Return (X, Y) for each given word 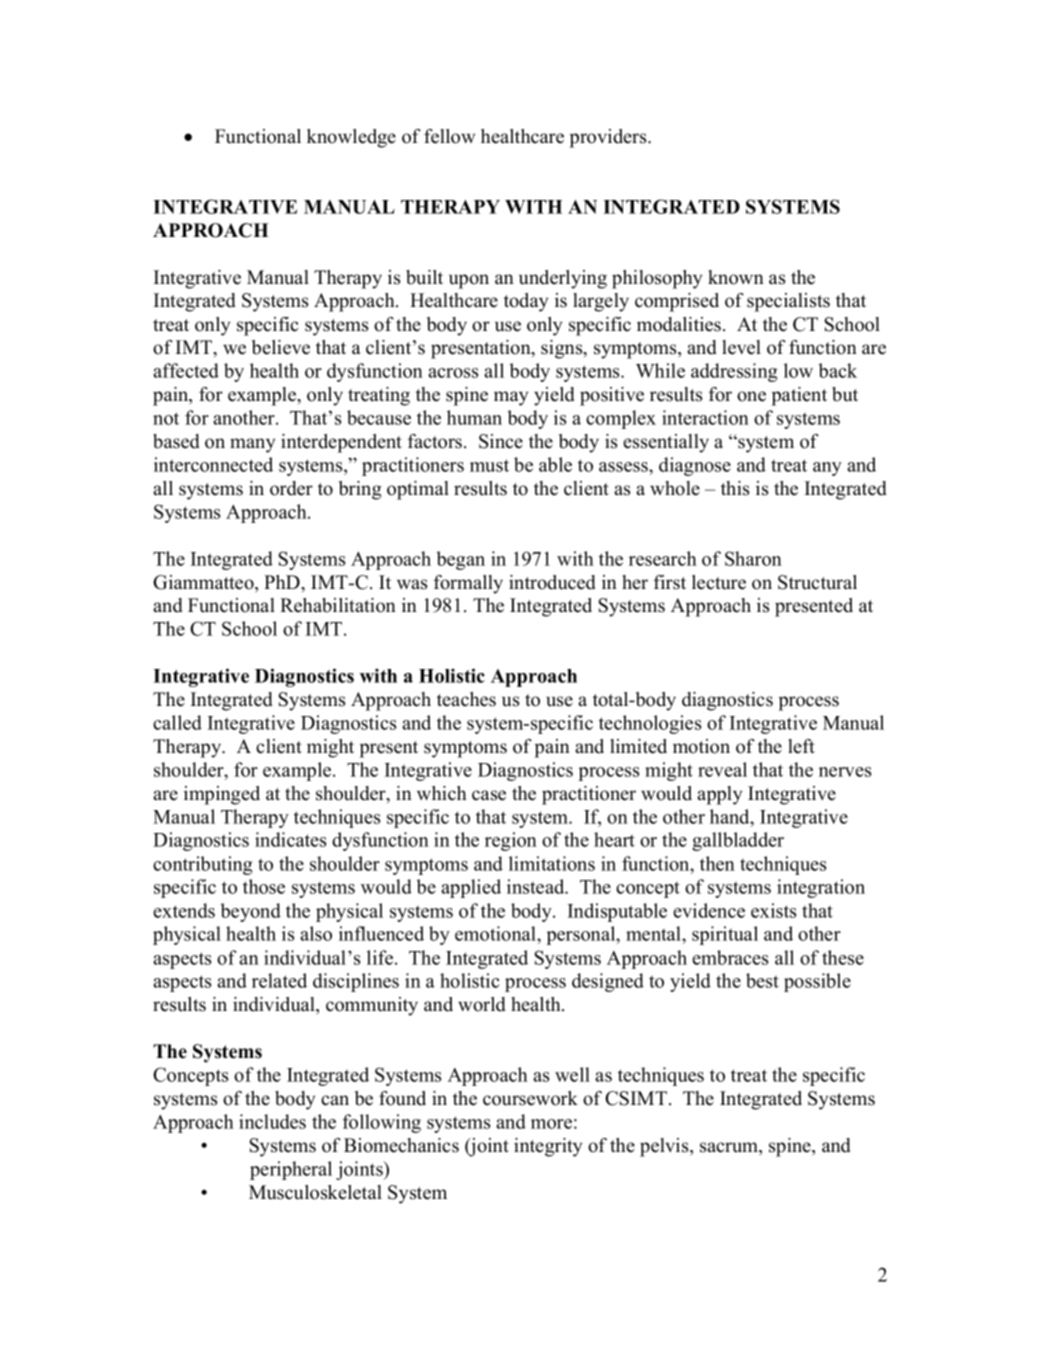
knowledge (351, 138)
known (736, 277)
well (572, 1074)
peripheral (291, 1170)
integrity (548, 1147)
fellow (449, 136)
